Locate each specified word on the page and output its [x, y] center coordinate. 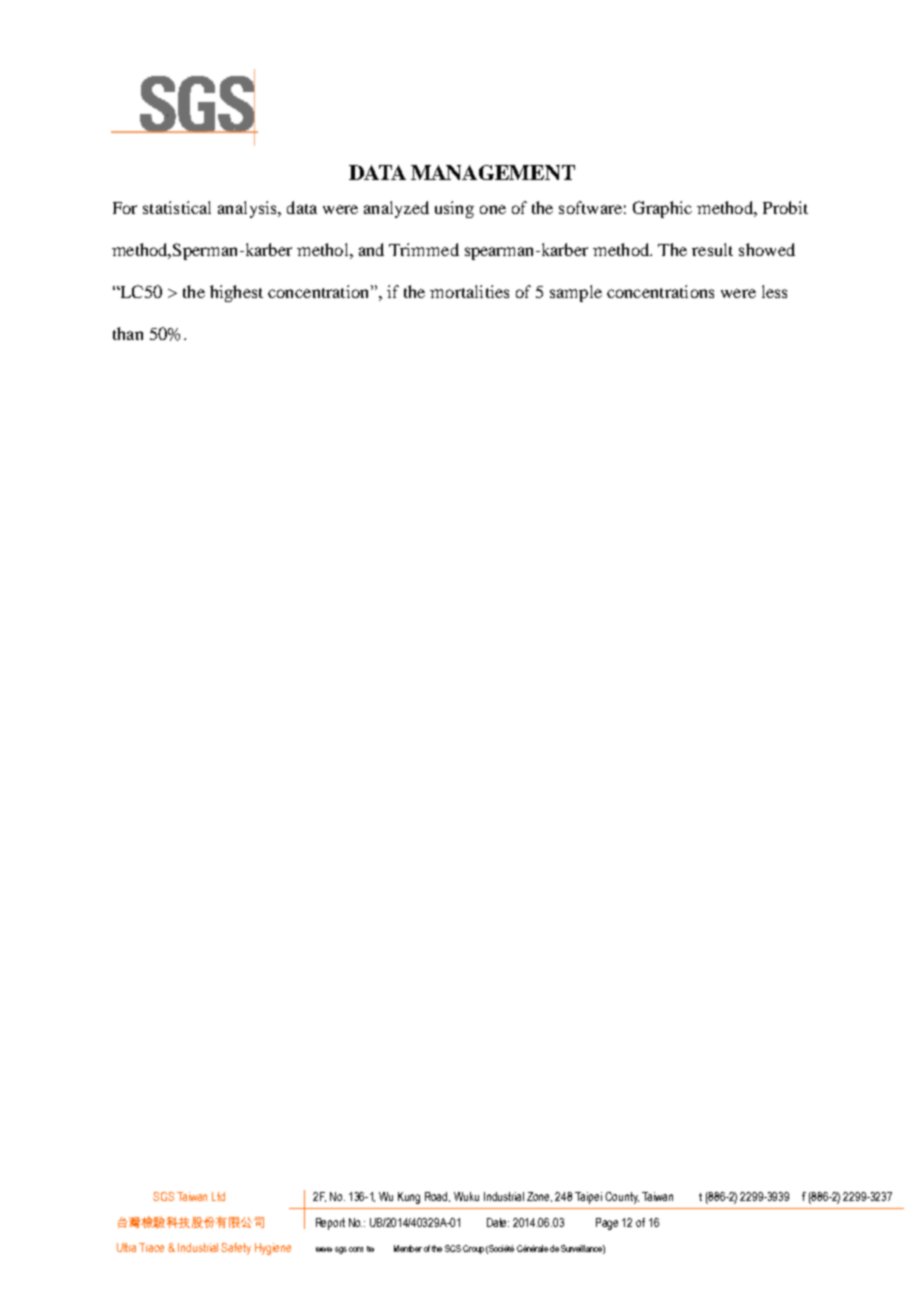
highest [236, 293]
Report [330, 1224]
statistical [177, 207]
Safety [236, 1249]
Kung [409, 1198]
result [712, 249]
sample [576, 293]
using [454, 209]
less [774, 291]
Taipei [588, 1198]
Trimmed [424, 249]
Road [437, 1197]
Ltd [218, 1196]
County [622, 1198]
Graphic [662, 209]
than [128, 333]
